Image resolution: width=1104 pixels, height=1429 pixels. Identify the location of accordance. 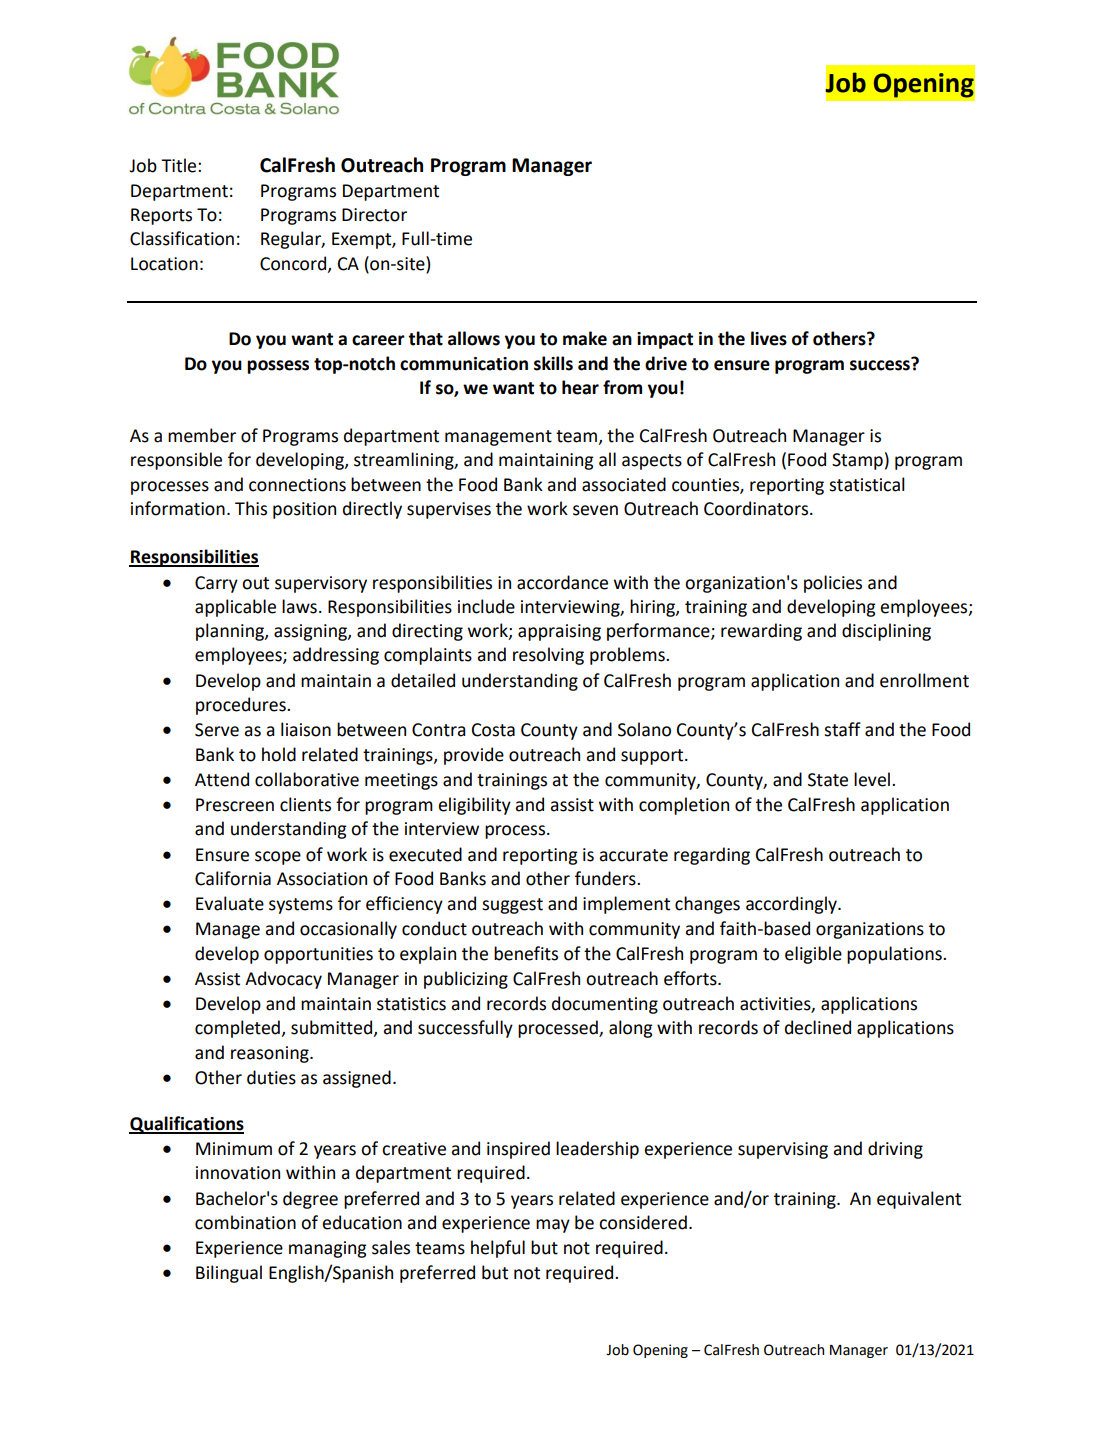
(562, 582).
